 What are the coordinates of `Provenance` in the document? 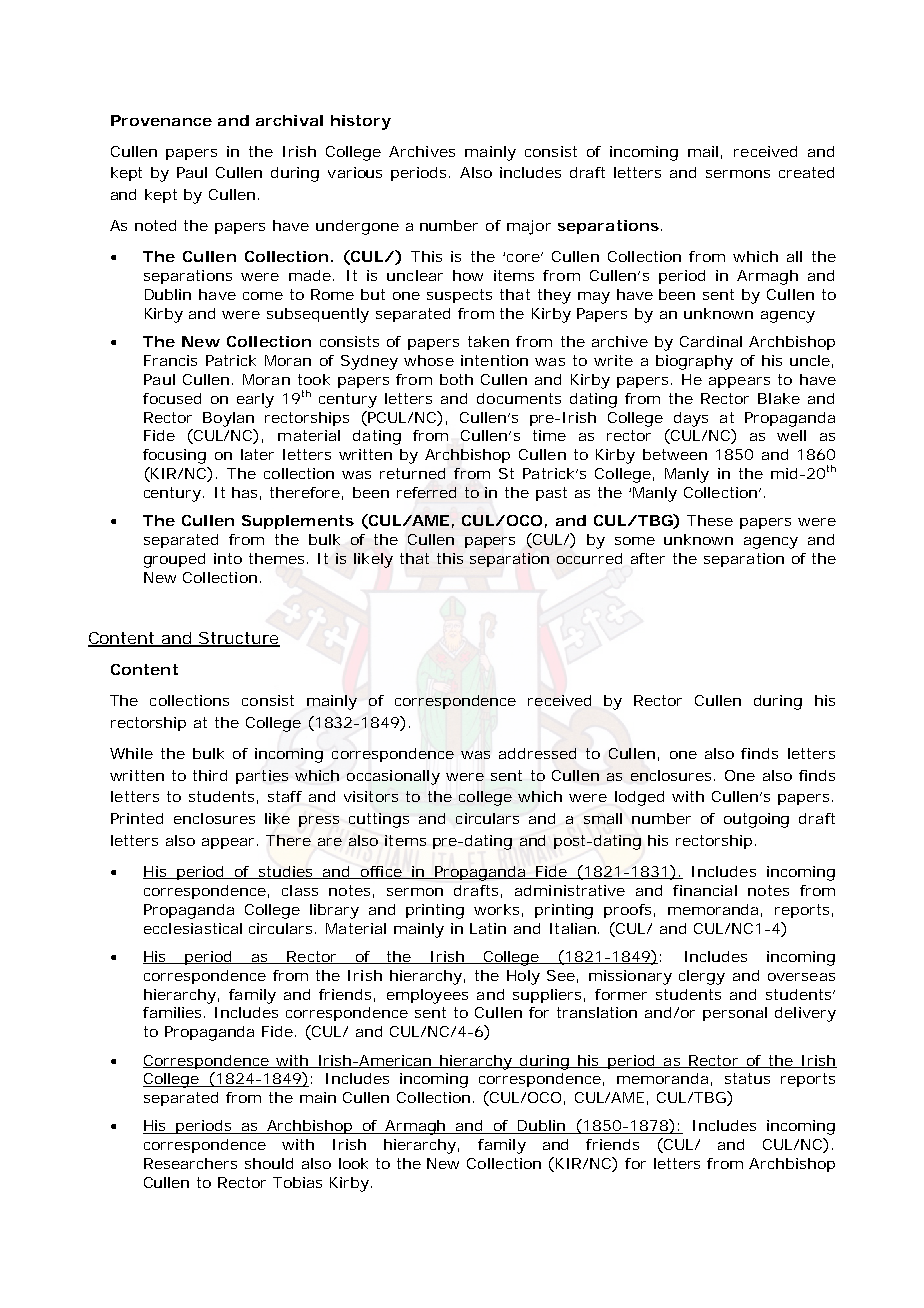 It's located at (161, 120).
